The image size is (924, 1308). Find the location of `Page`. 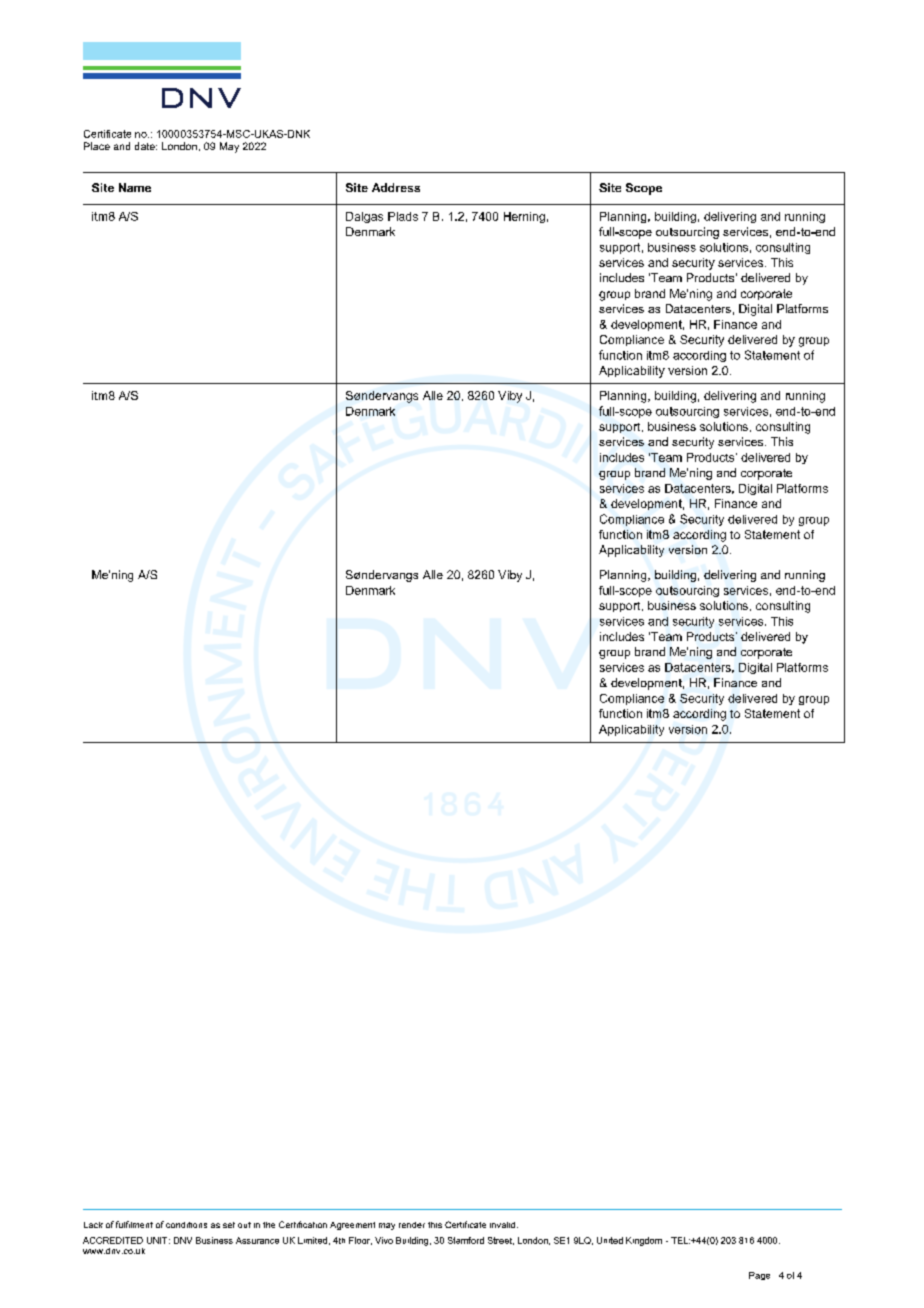

Page is located at coordinates (759, 1276).
